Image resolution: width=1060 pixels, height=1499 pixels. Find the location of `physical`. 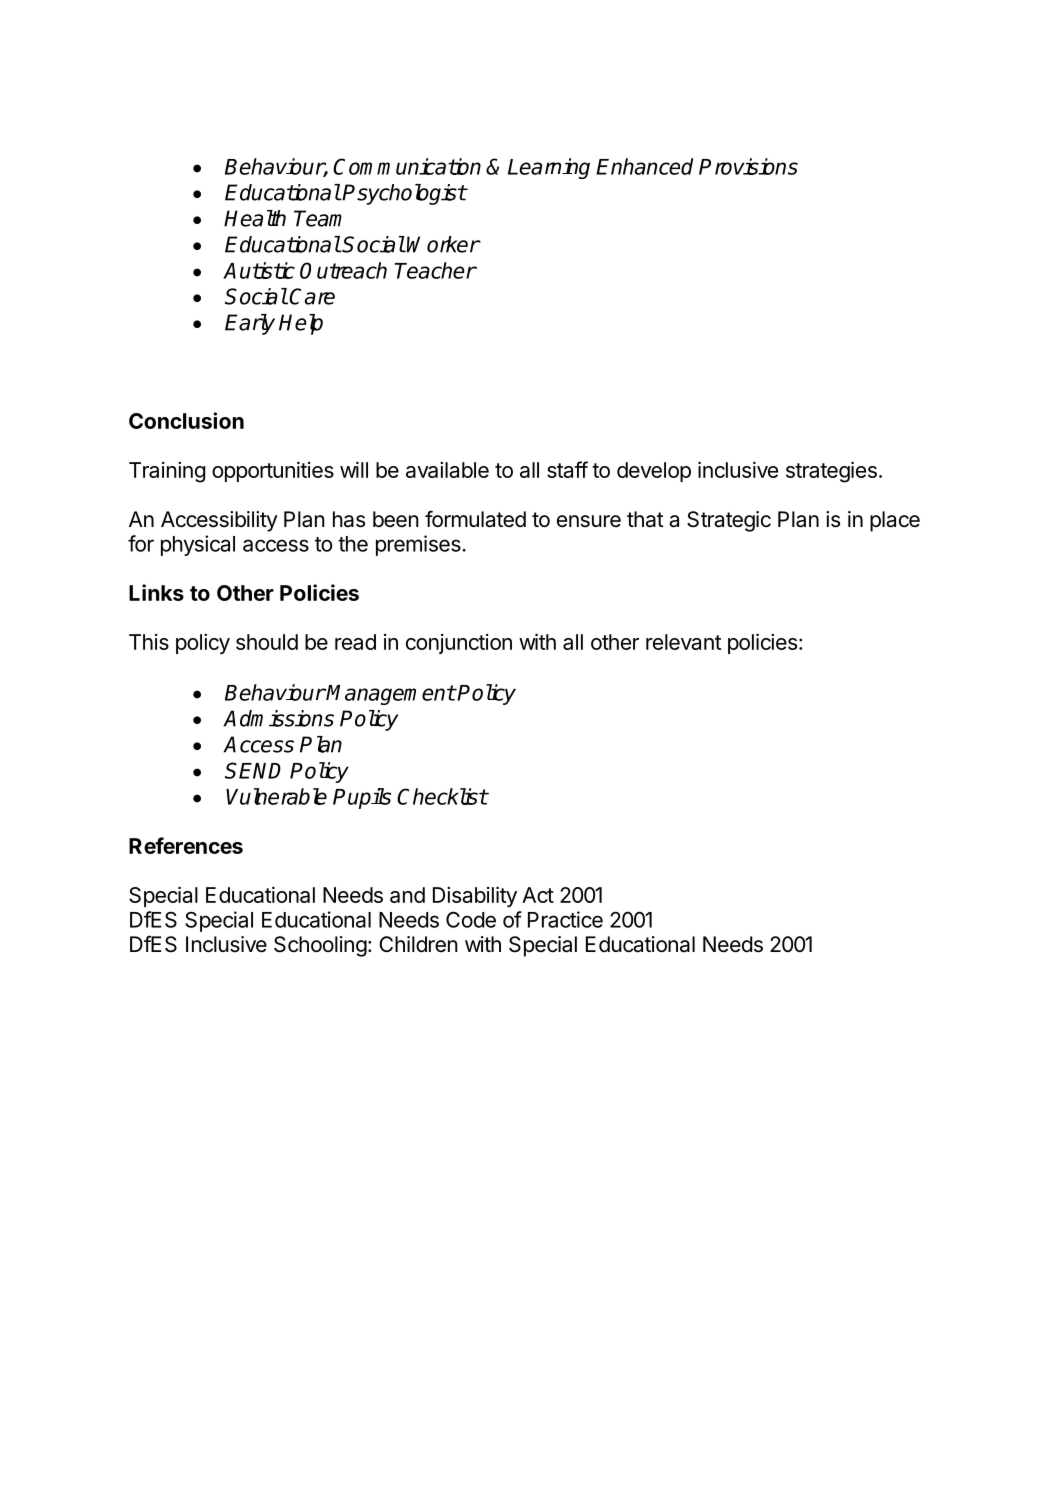

physical is located at coordinates (198, 545).
